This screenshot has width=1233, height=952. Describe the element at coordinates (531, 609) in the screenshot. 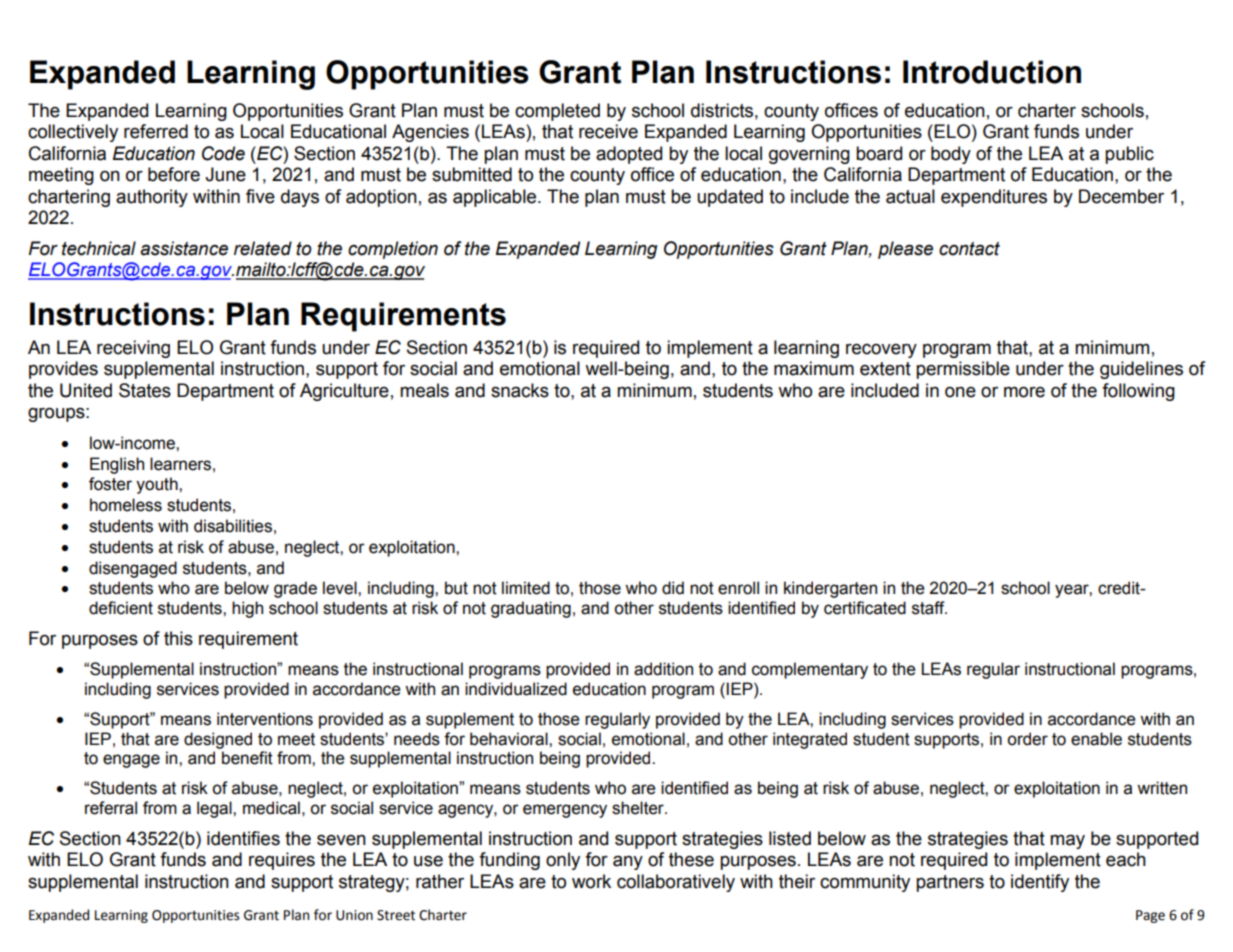

I see `graduating` at that location.
